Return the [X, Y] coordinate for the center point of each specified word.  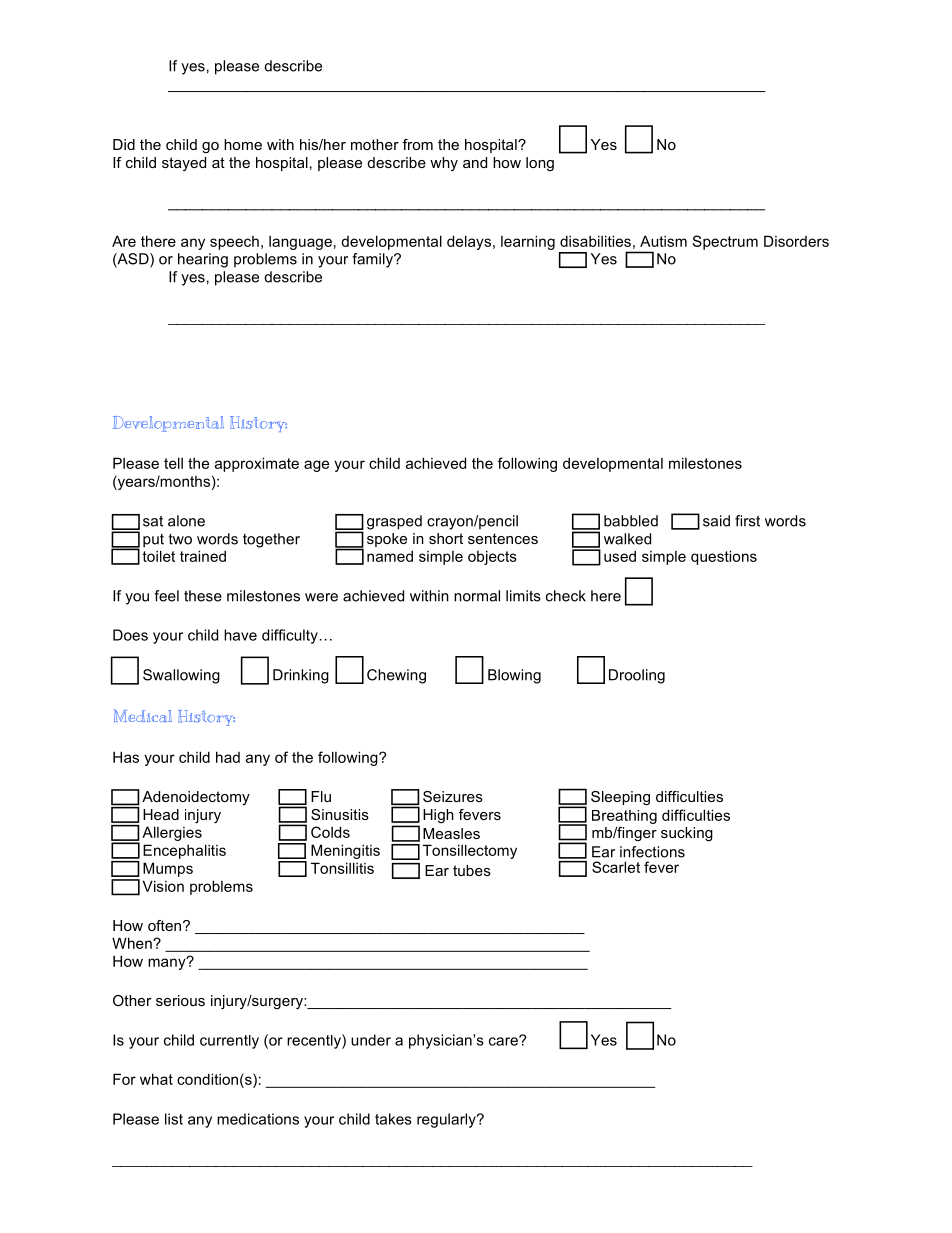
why [444, 164]
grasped [394, 522]
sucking [687, 834]
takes [393, 1119]
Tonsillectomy [470, 851]
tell [173, 463]
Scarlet [616, 867]
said [716, 521]
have [240, 635]
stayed [184, 164]
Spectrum [725, 242]
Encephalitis [184, 851]
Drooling [637, 676]
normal [477, 596]
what [156, 1079]
